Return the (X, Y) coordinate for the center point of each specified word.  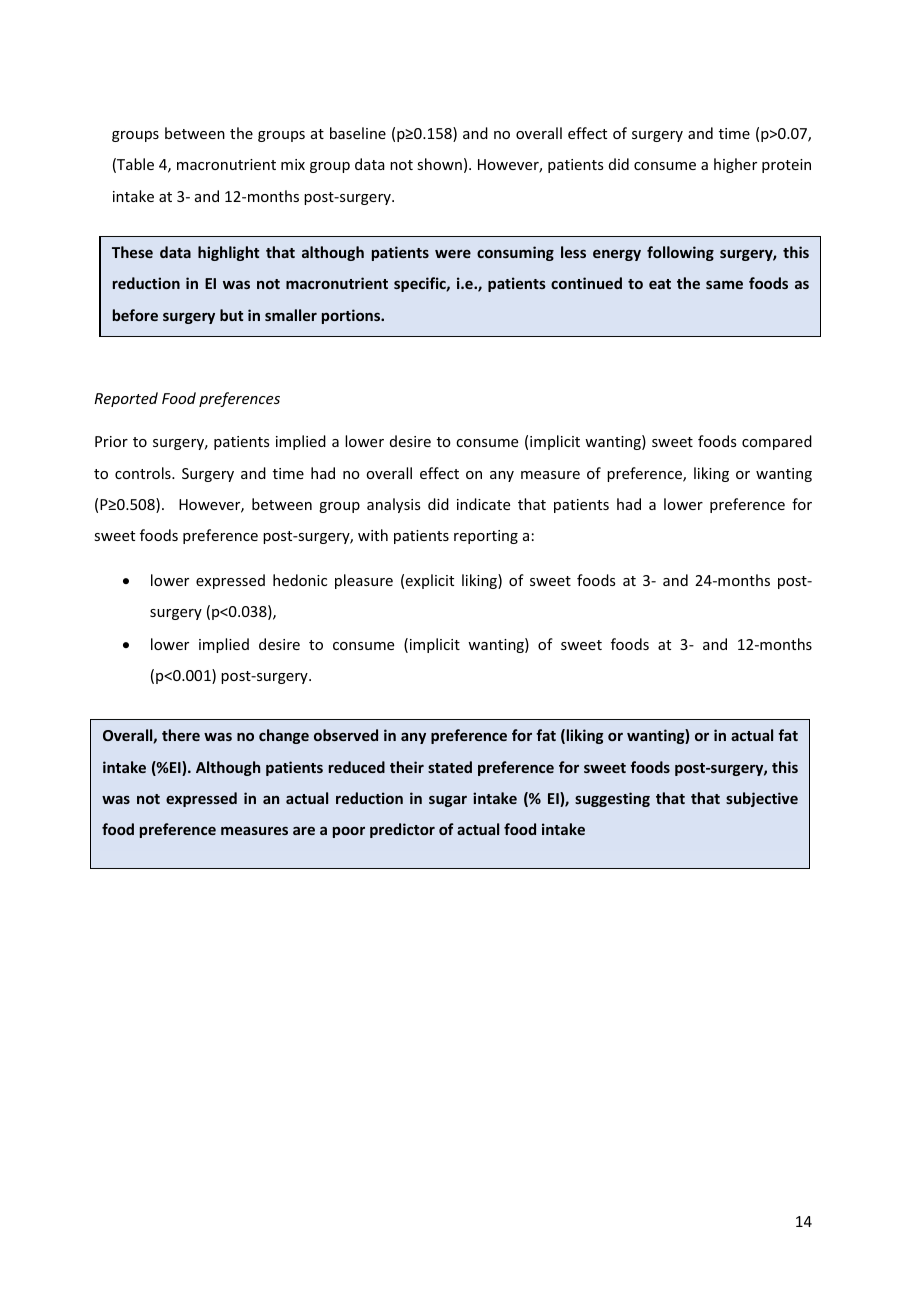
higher (735, 165)
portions (352, 316)
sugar (448, 801)
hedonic (300, 580)
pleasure (364, 581)
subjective (762, 799)
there (181, 735)
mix (293, 164)
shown (439, 164)
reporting (486, 537)
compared (777, 442)
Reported (126, 399)
